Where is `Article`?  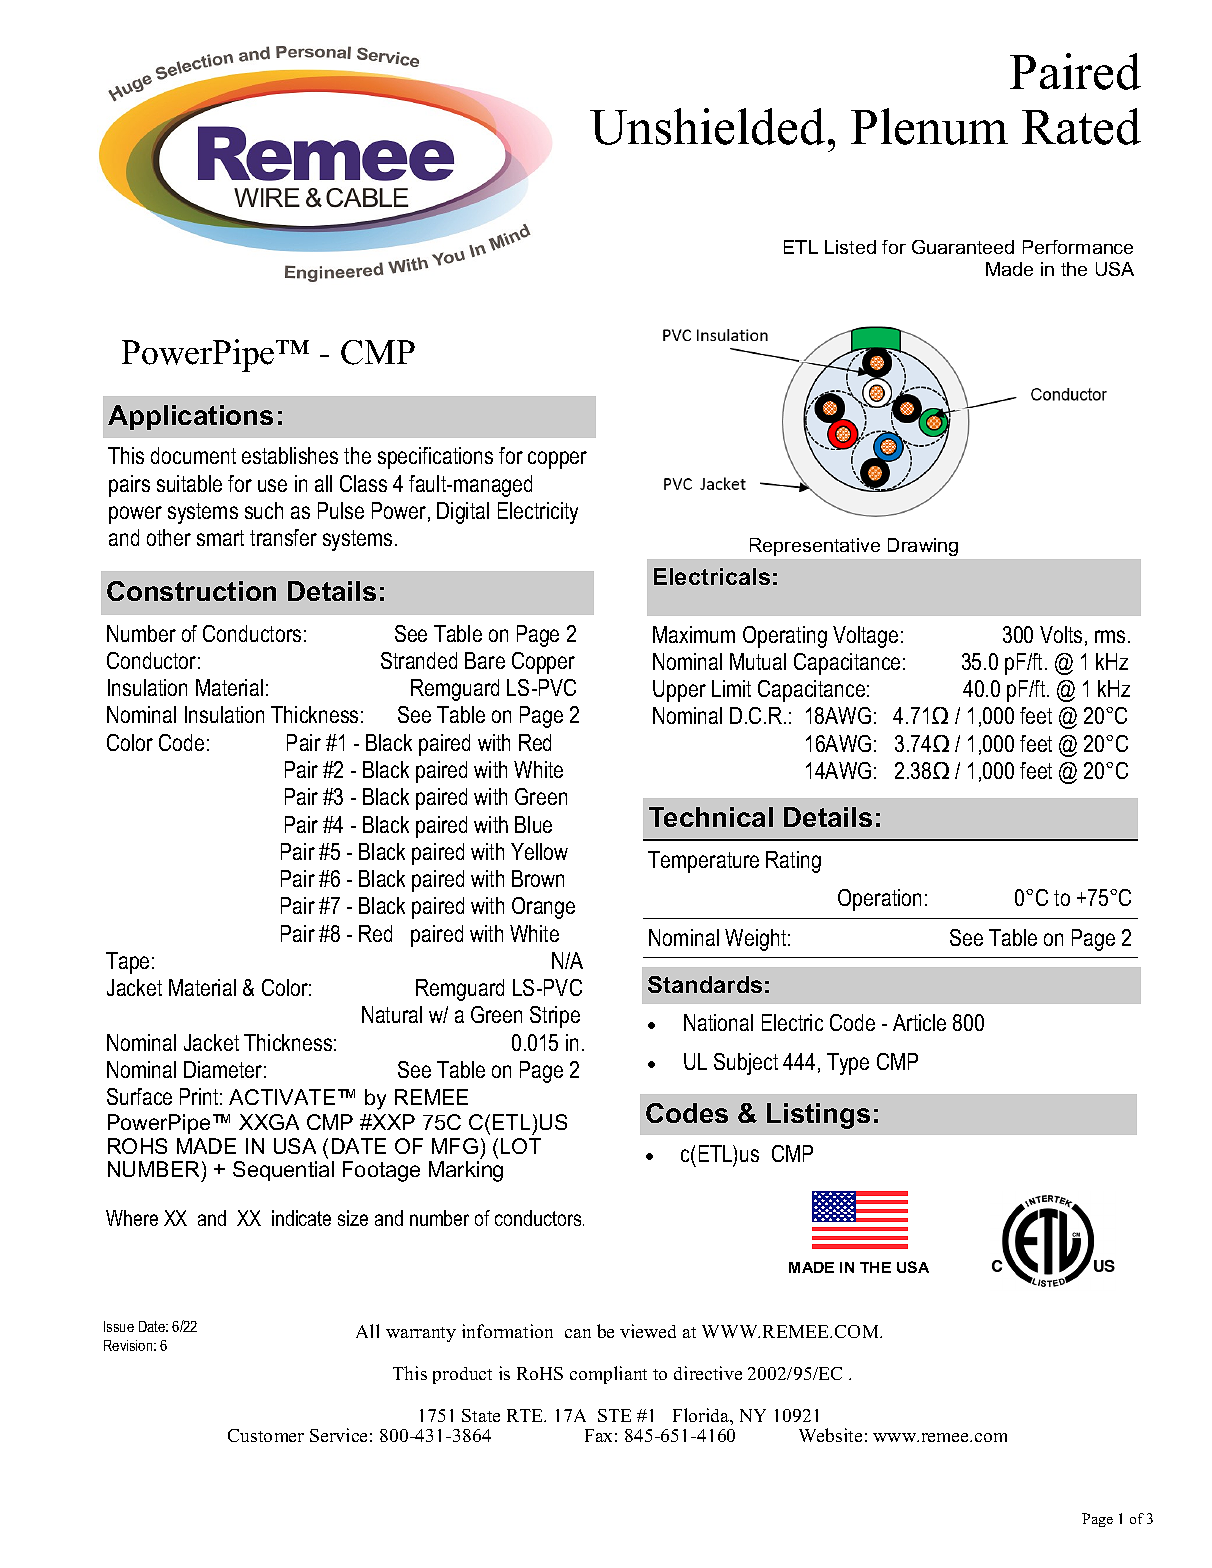
Article is located at coordinates (919, 1022).
